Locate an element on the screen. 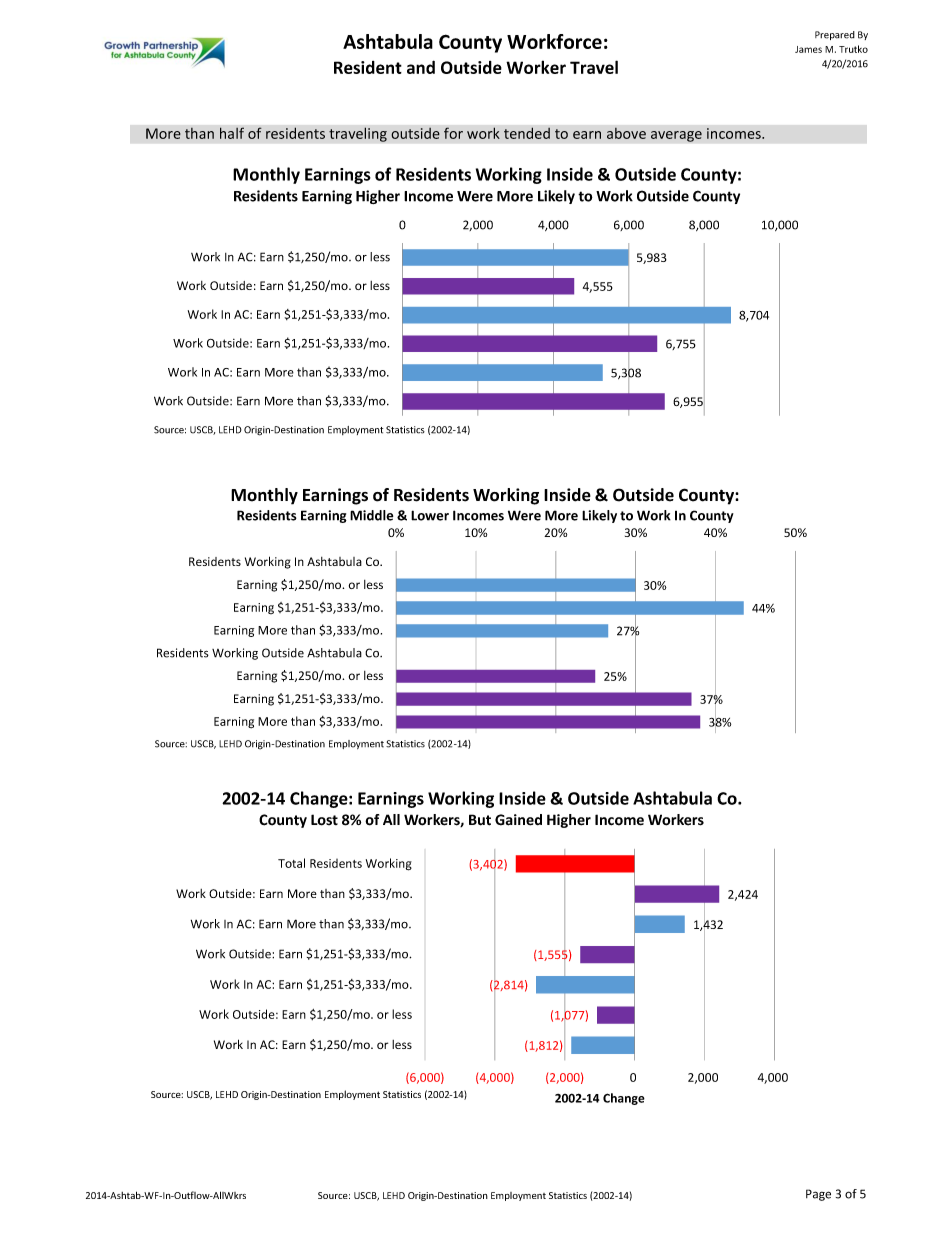  half is located at coordinates (232, 133).
